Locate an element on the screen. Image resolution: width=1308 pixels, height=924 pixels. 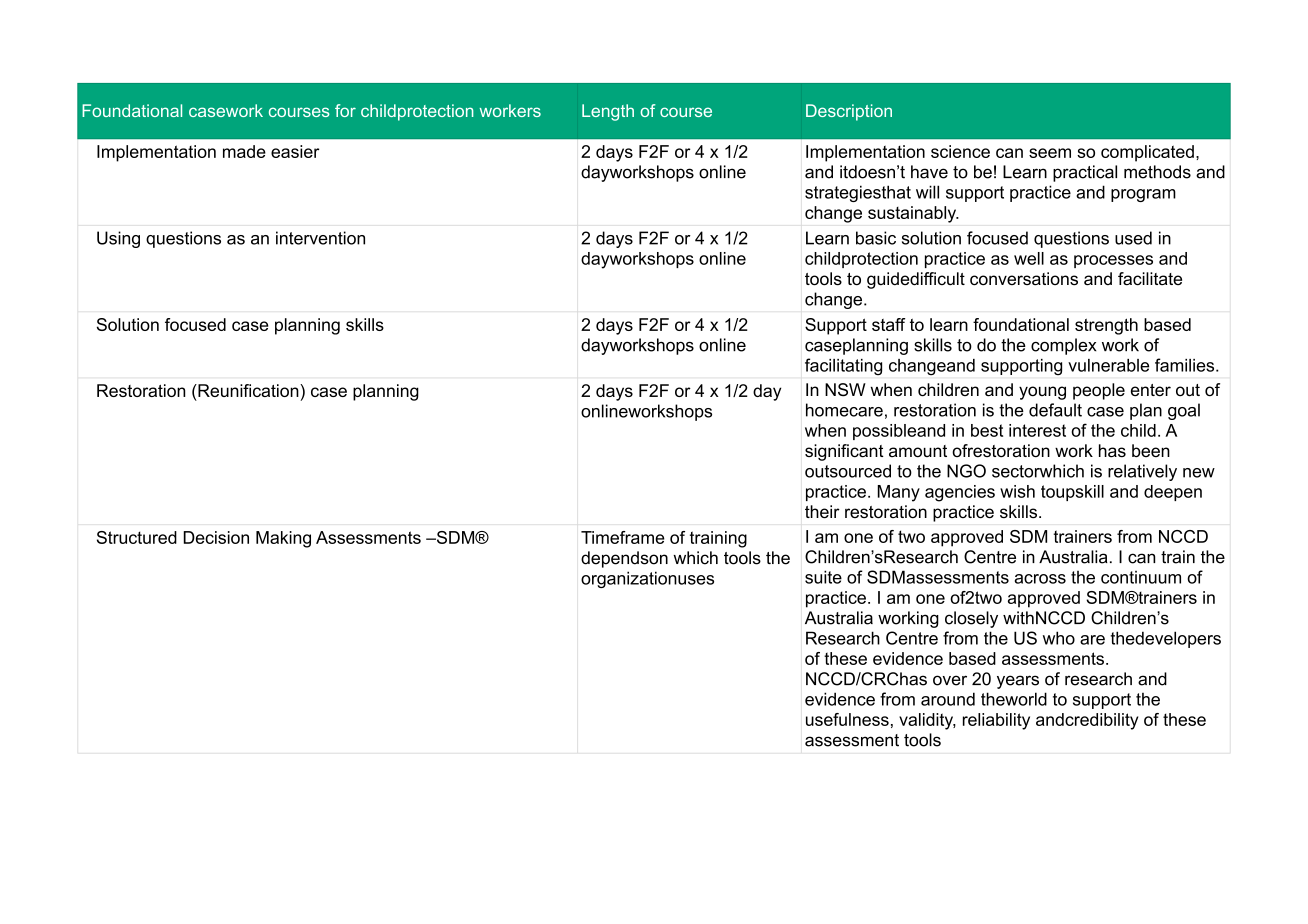
conversations is located at coordinates (1024, 279).
